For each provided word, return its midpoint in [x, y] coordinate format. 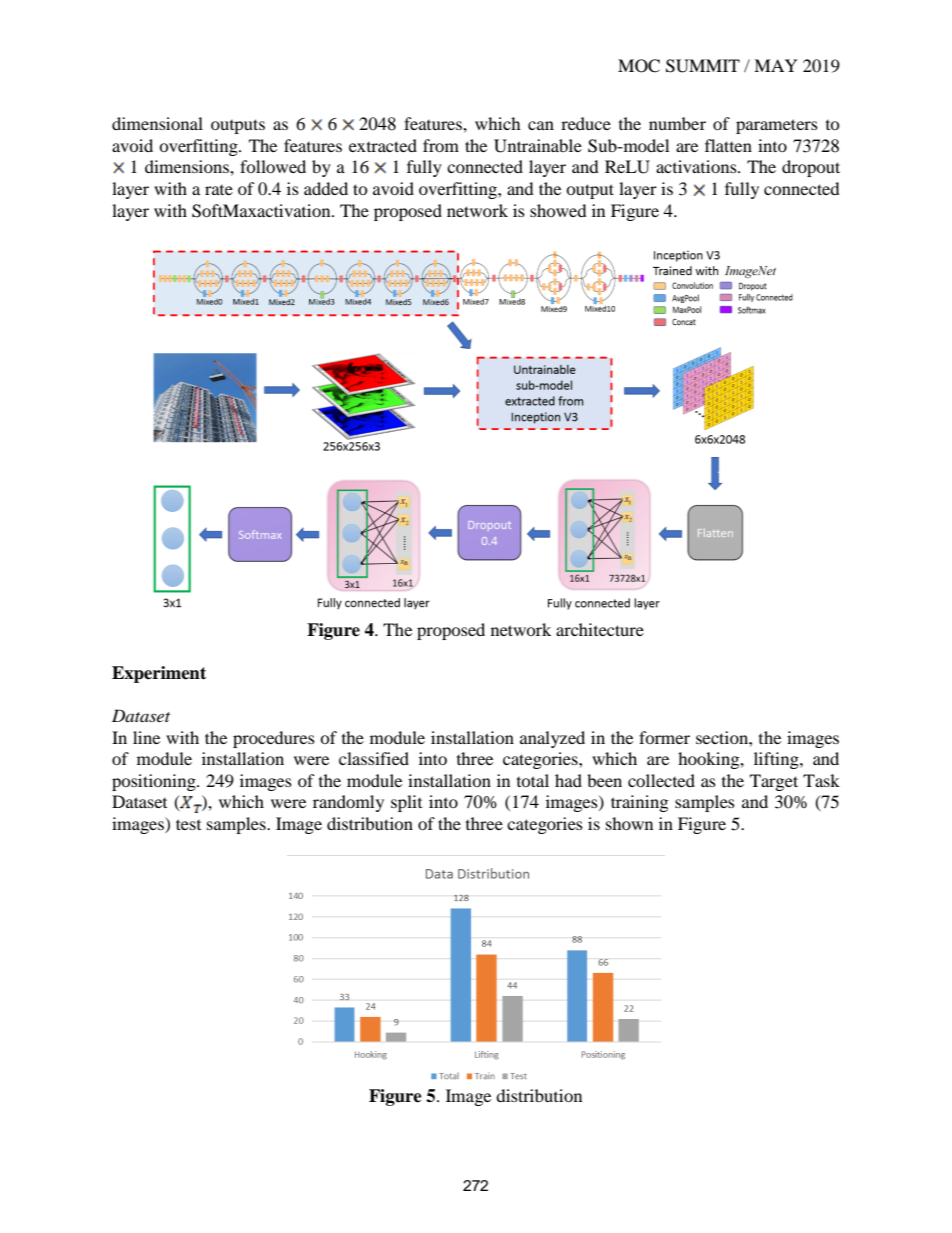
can [541, 125]
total [533, 780]
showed [558, 210]
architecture [600, 629]
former [664, 737]
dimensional [157, 123]
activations [697, 166]
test [188, 824]
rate [219, 190]
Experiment [159, 674]
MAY [776, 65]
